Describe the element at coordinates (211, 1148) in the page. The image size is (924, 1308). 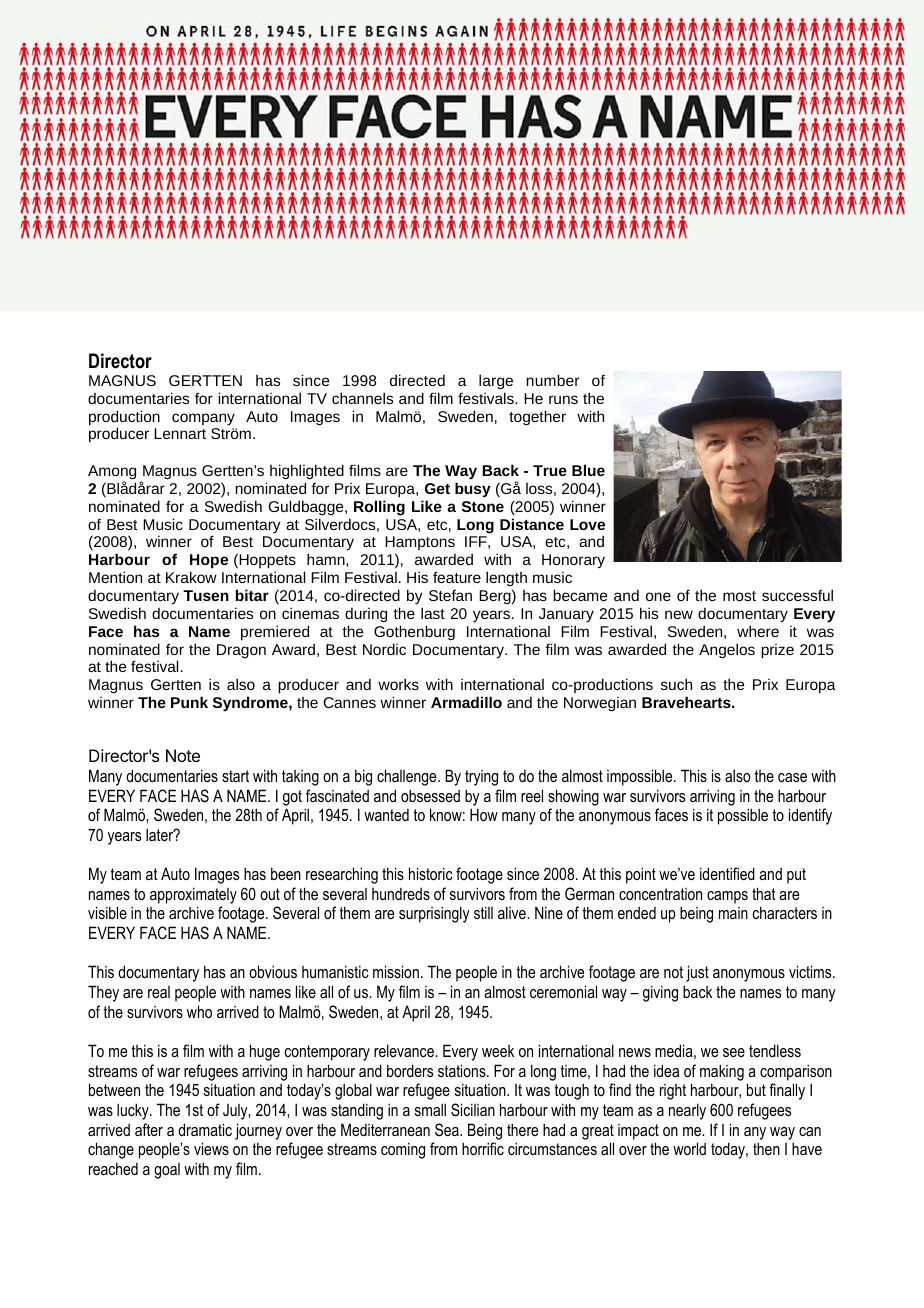
I see `views` at that location.
